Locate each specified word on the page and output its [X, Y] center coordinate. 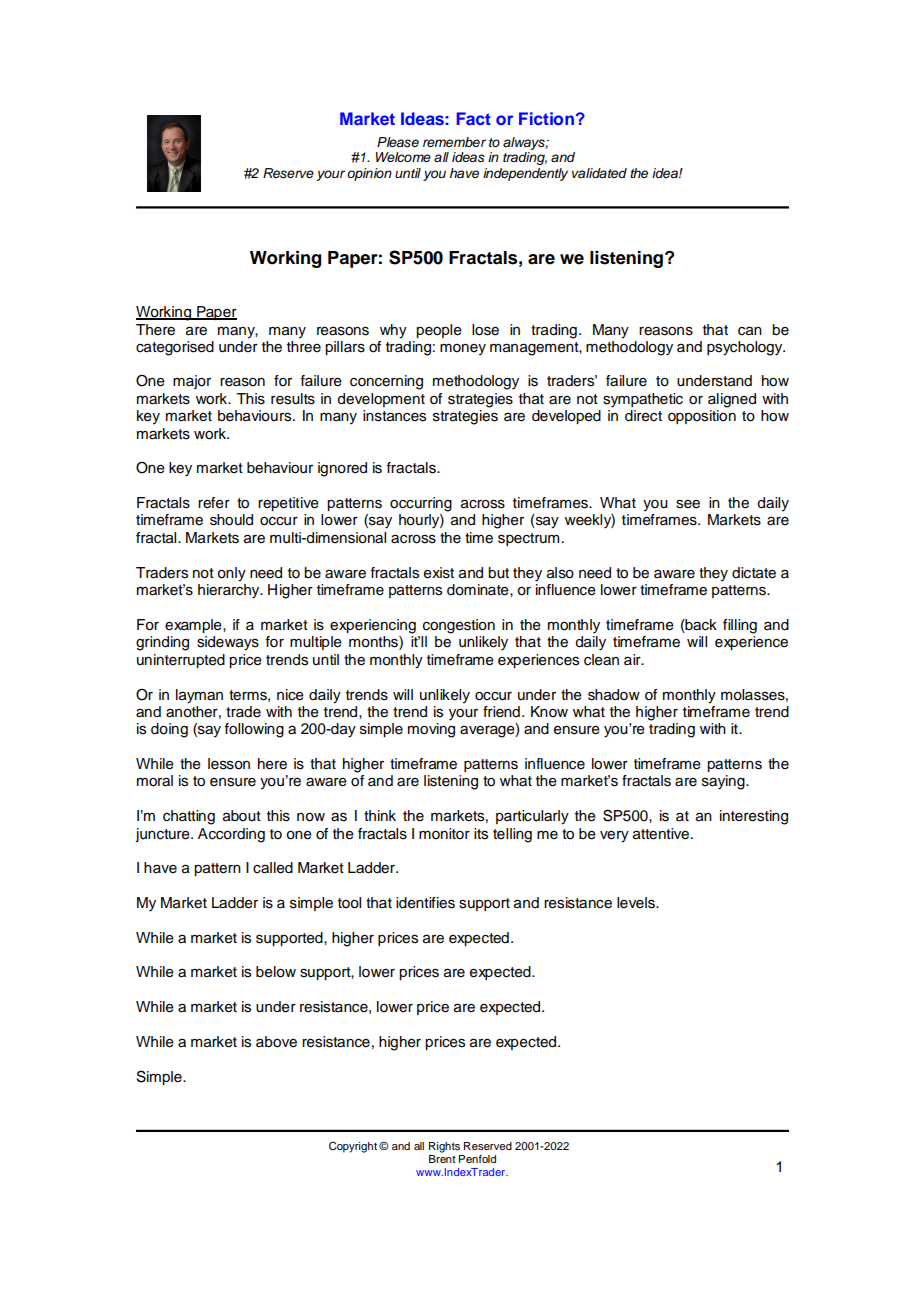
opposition [702, 417]
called [273, 868]
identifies [425, 903]
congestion [459, 626]
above [276, 1042]
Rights [444, 1147]
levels [637, 903]
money [463, 350]
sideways [228, 643]
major [192, 382]
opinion [369, 174]
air [633, 659]
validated [599, 173]
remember [454, 142]
